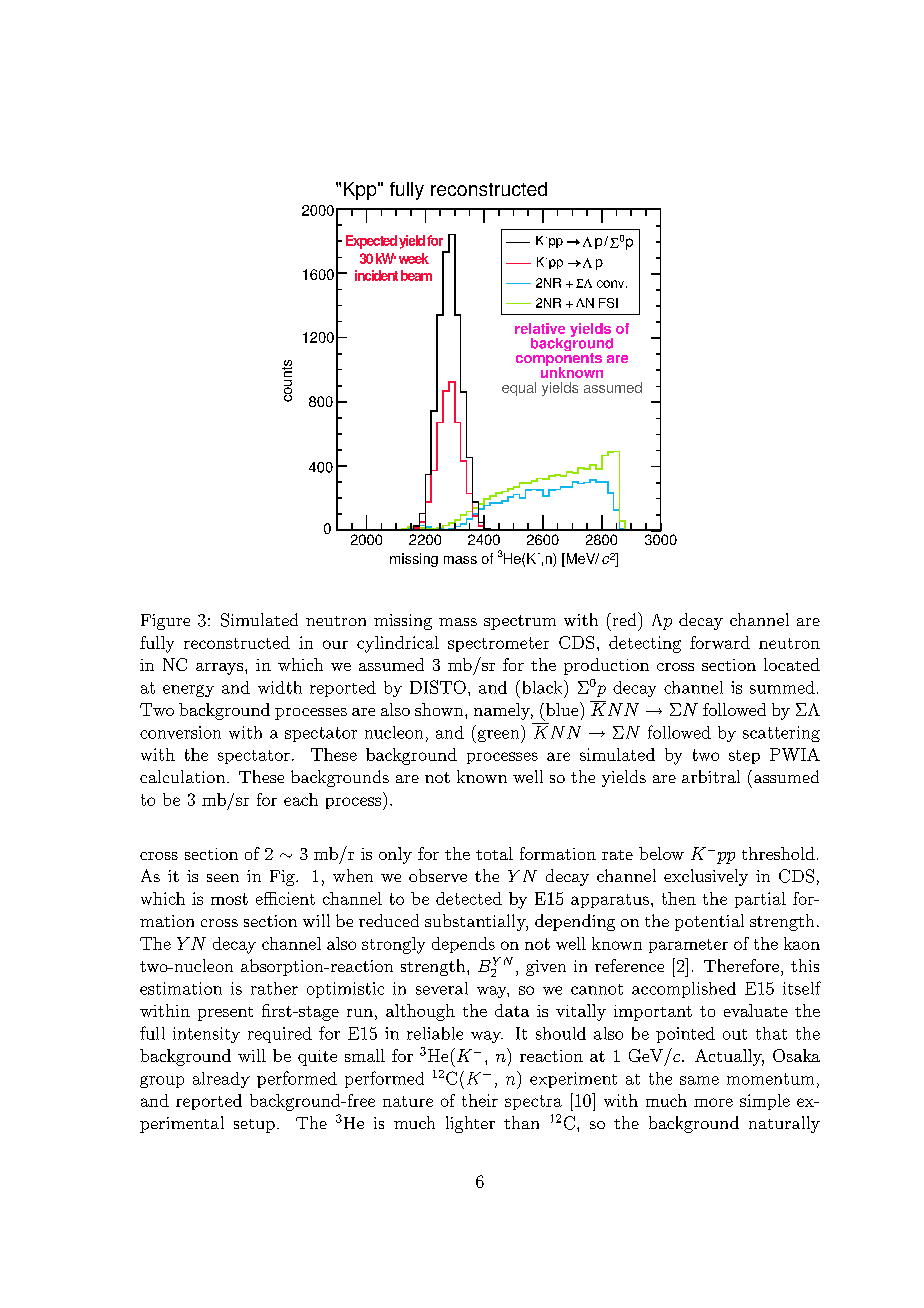  I want to click on scattering, so click(781, 734).
